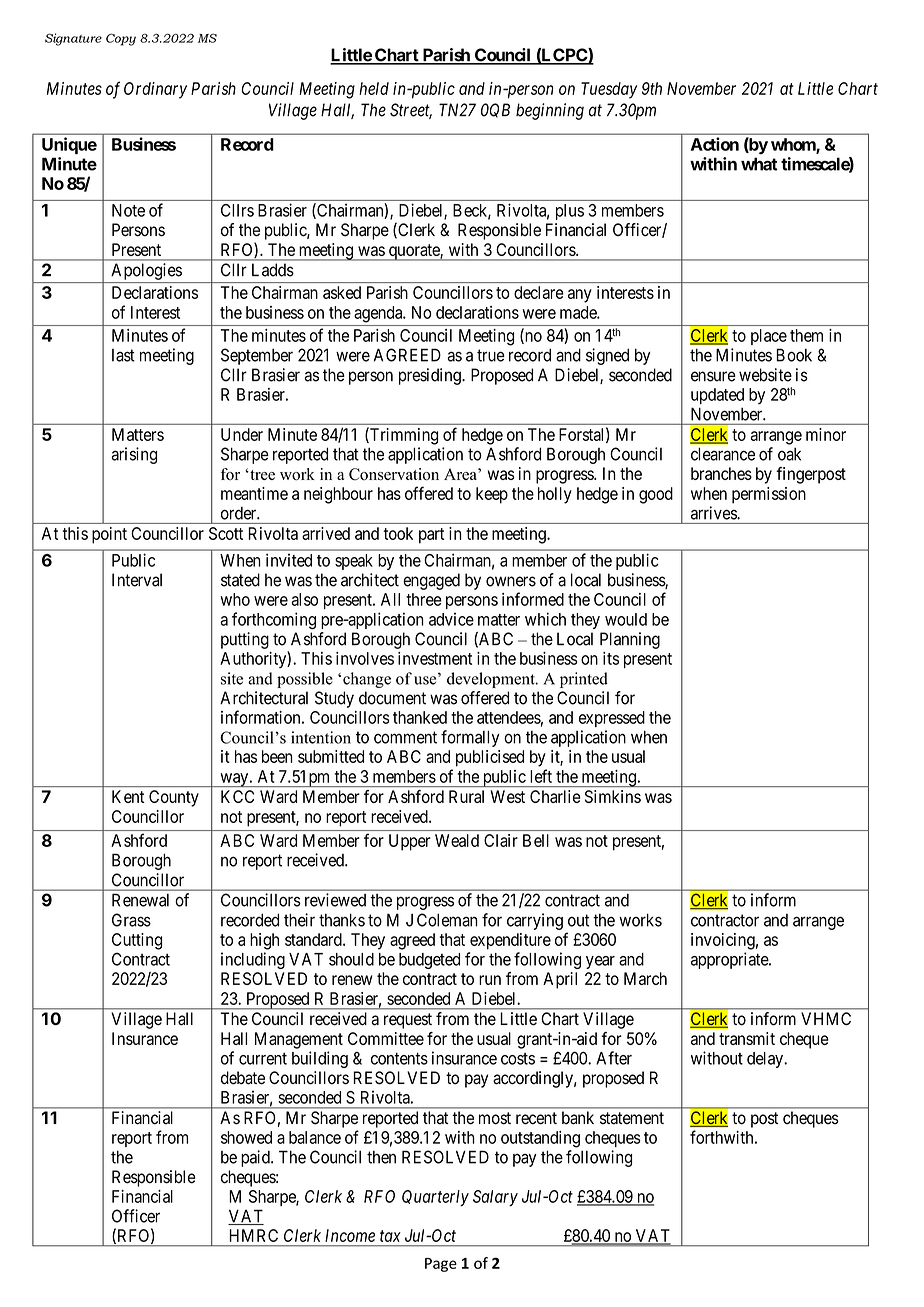 This screenshot has width=924, height=1307. I want to click on held, so click(374, 88).
